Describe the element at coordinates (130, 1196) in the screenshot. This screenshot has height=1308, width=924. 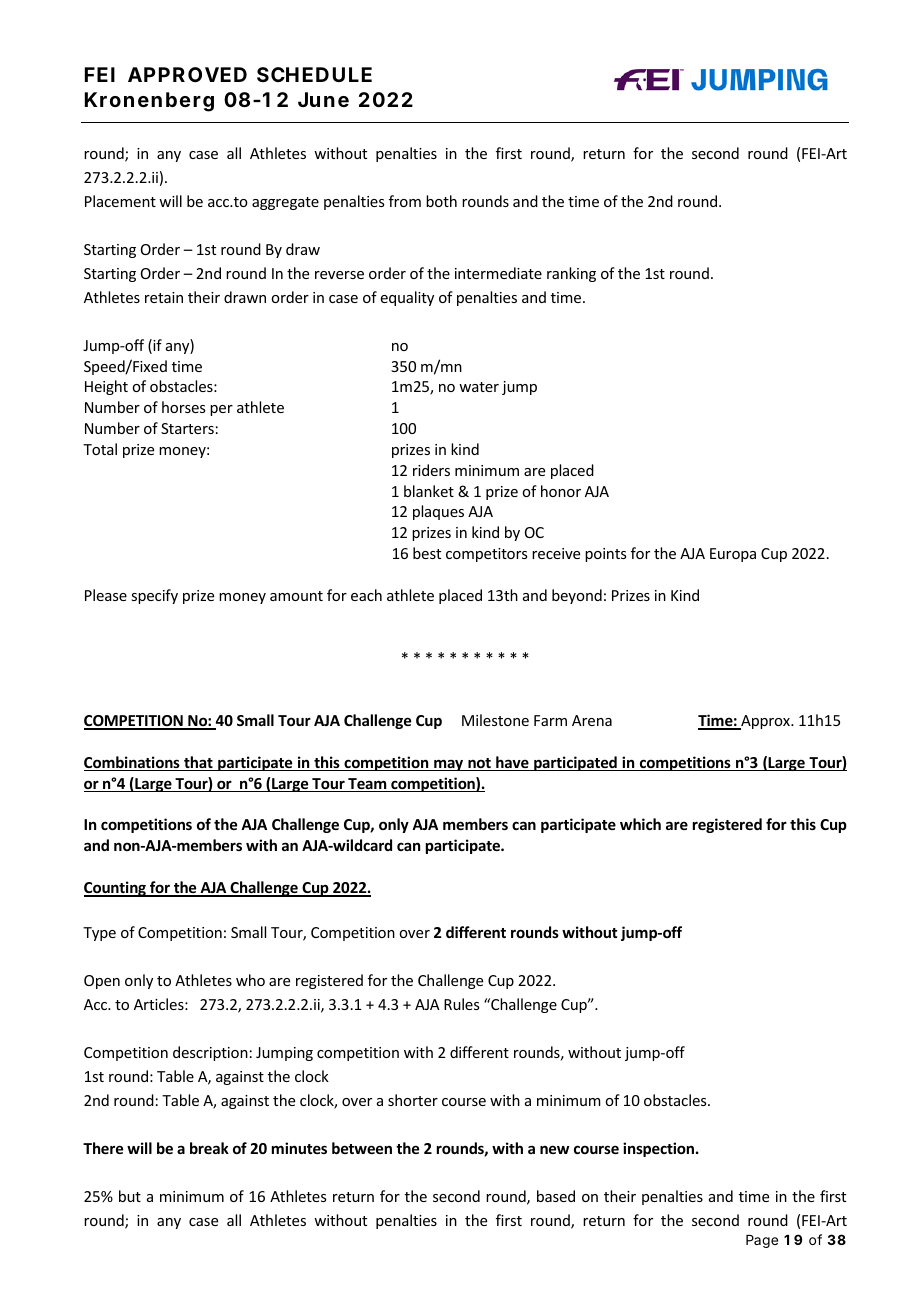
I see `but` at that location.
